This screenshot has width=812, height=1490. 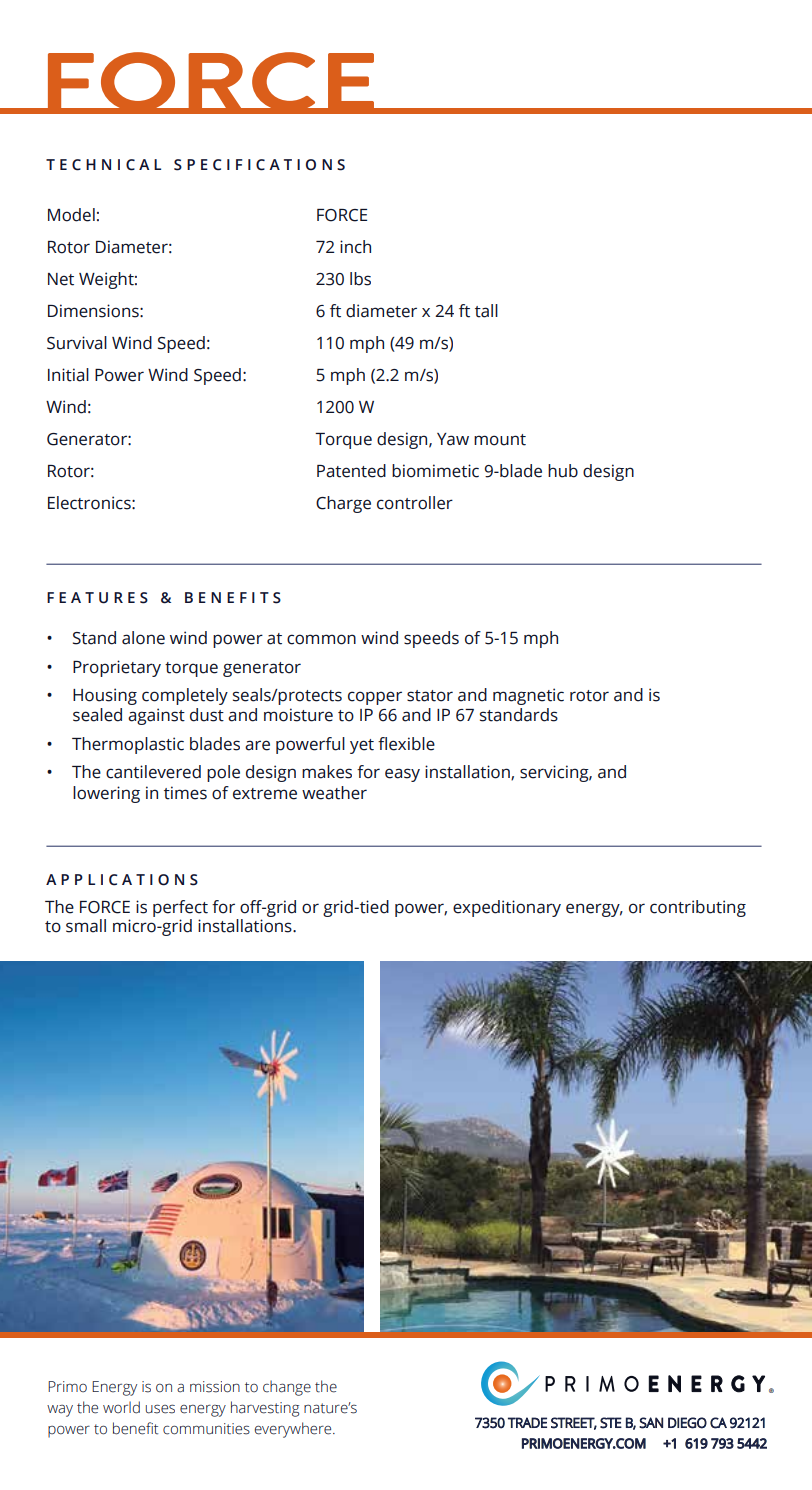 What do you see at coordinates (321, 639) in the screenshot?
I see `common` at bounding box center [321, 639].
